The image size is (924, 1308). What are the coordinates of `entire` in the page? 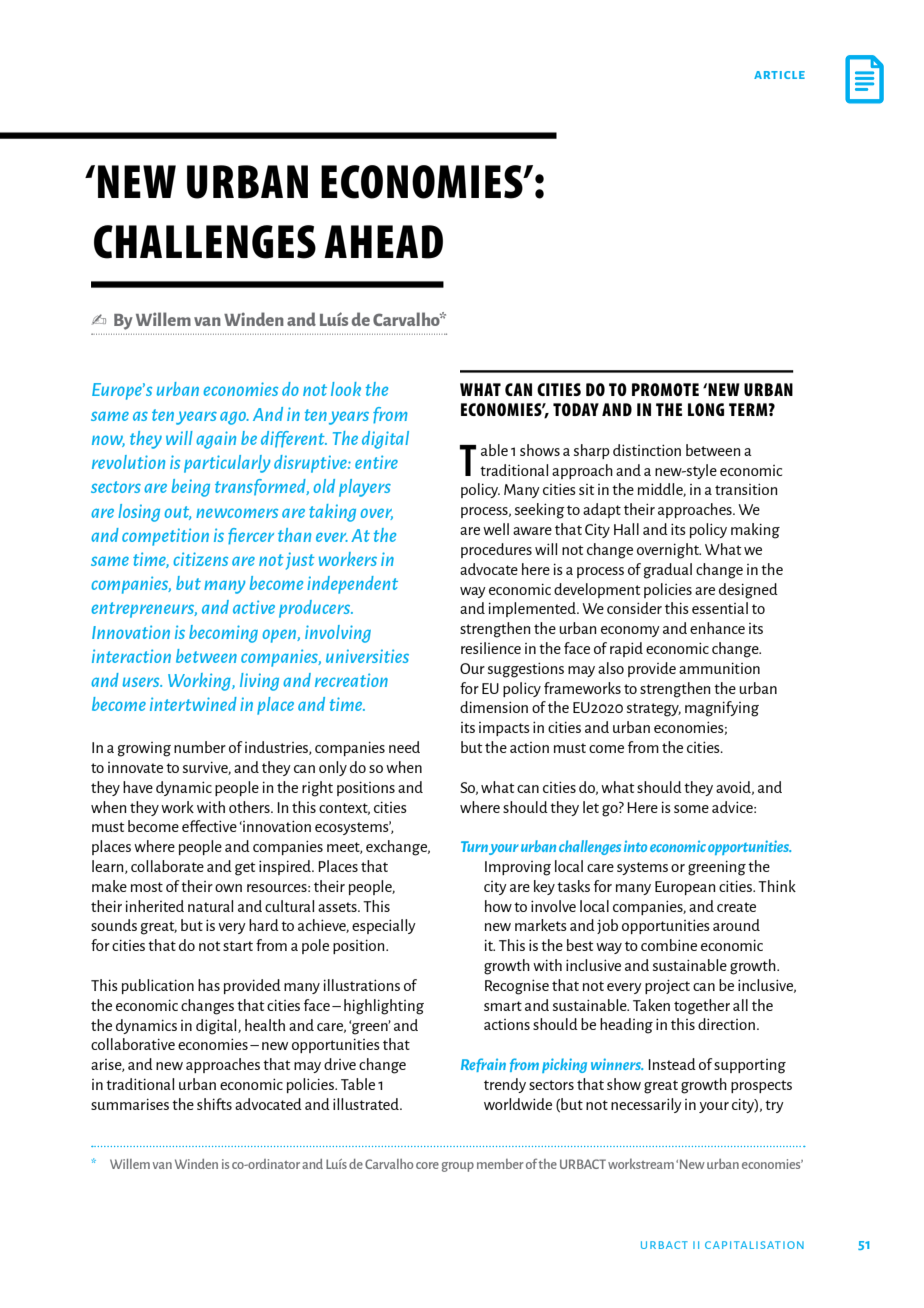 It's located at (376, 462).
